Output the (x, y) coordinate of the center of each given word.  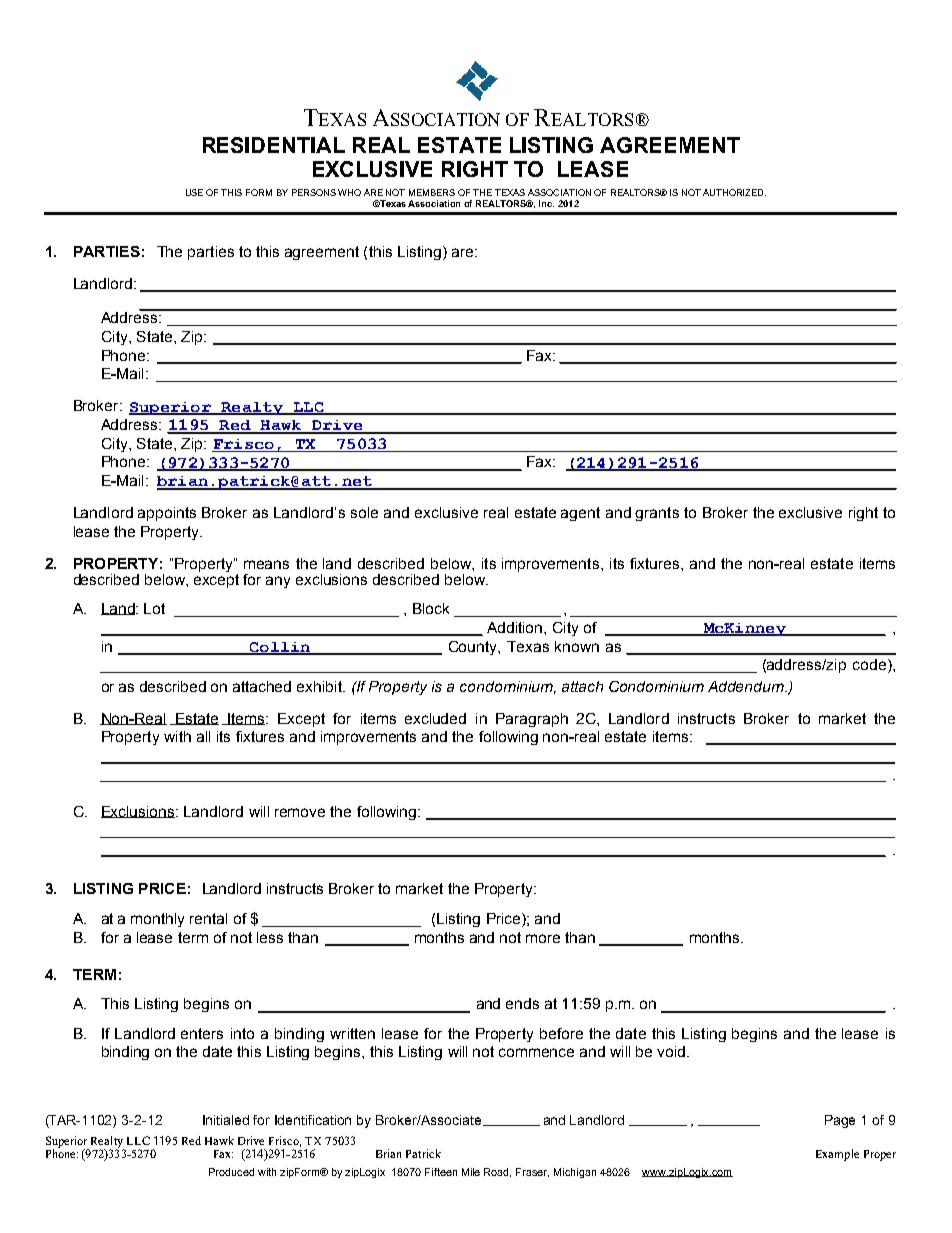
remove (300, 812)
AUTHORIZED (734, 192)
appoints (167, 514)
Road (497, 1172)
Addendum (747, 686)
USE (194, 192)
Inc (546, 203)
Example (837, 1155)
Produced (231, 1172)
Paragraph (532, 720)
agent (580, 514)
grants (657, 514)
